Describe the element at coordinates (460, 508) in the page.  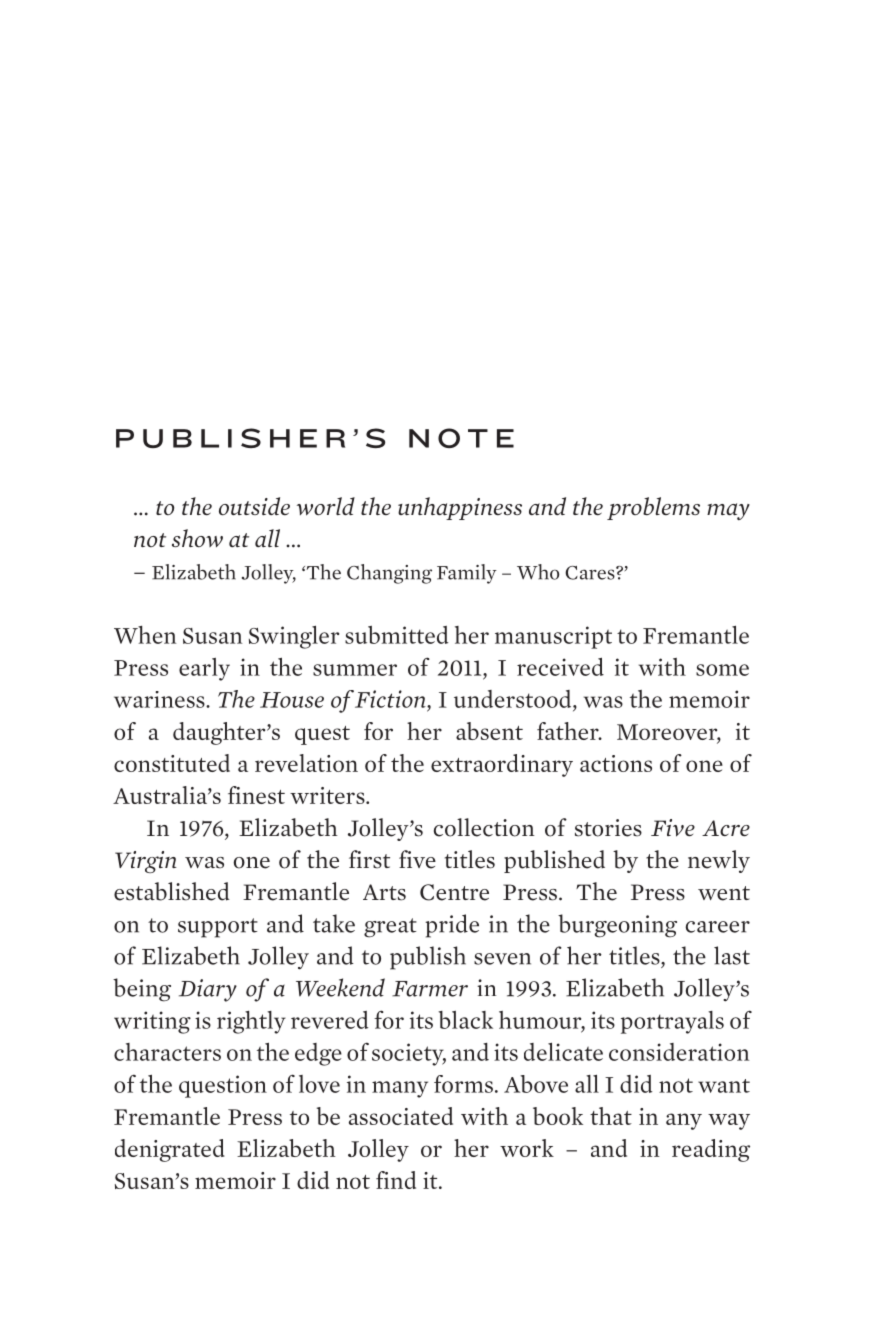
I see `unhappiness` at that location.
